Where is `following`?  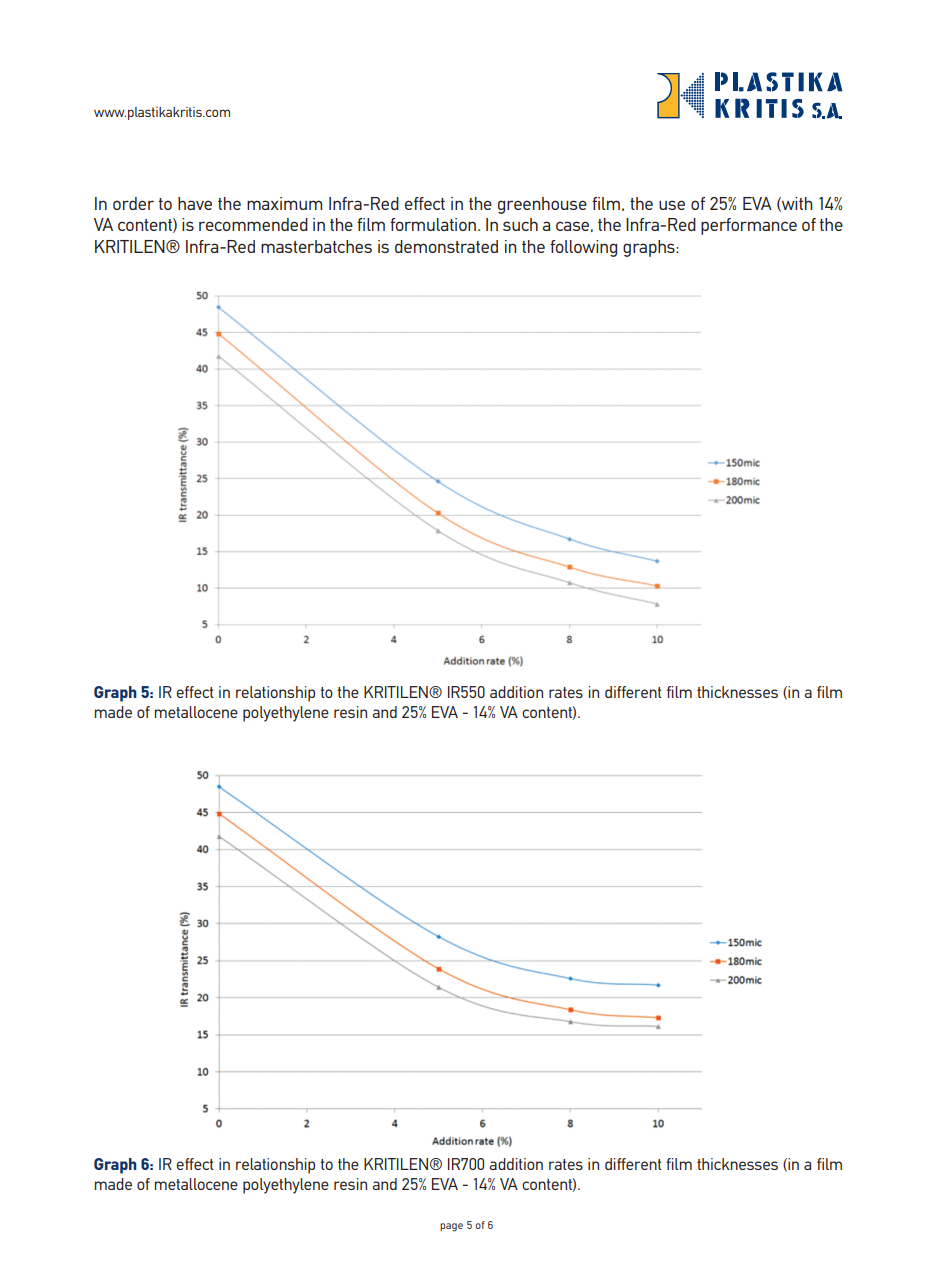 following is located at coordinates (583, 248).
